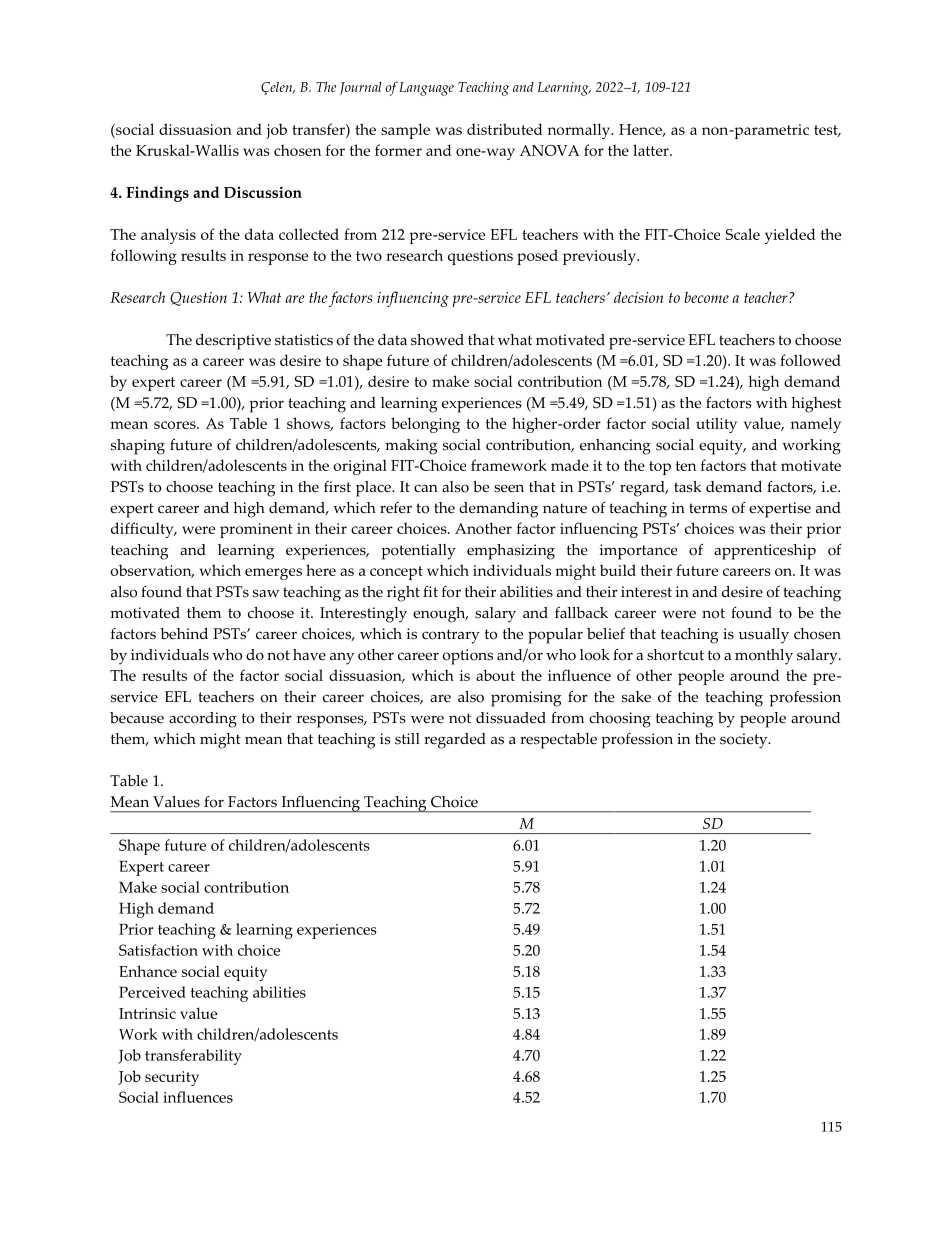 This screenshot has width=952, height=1233. Describe the element at coordinates (203, 720) in the screenshot. I see `according` at that location.
